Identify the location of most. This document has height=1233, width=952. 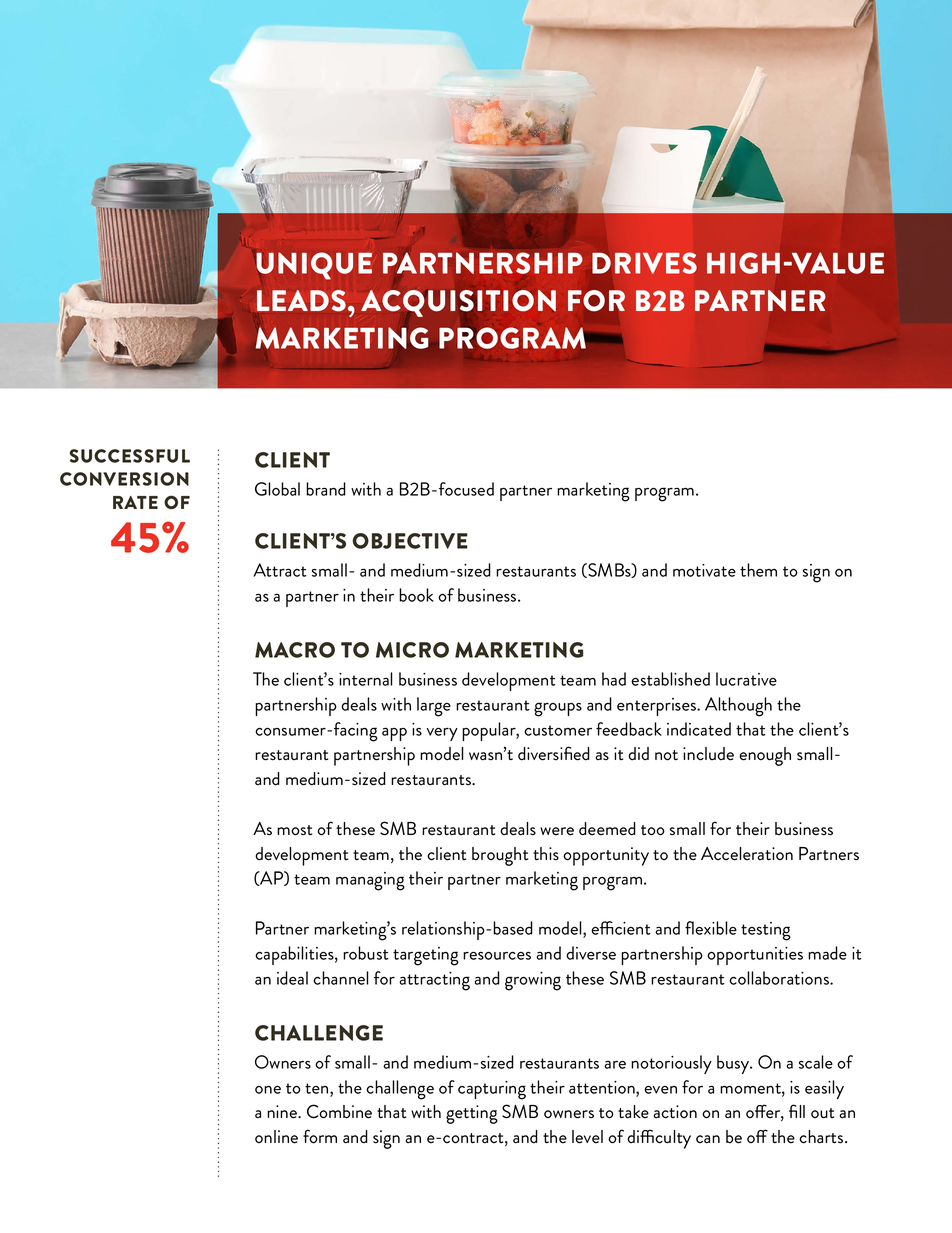
(294, 830).
